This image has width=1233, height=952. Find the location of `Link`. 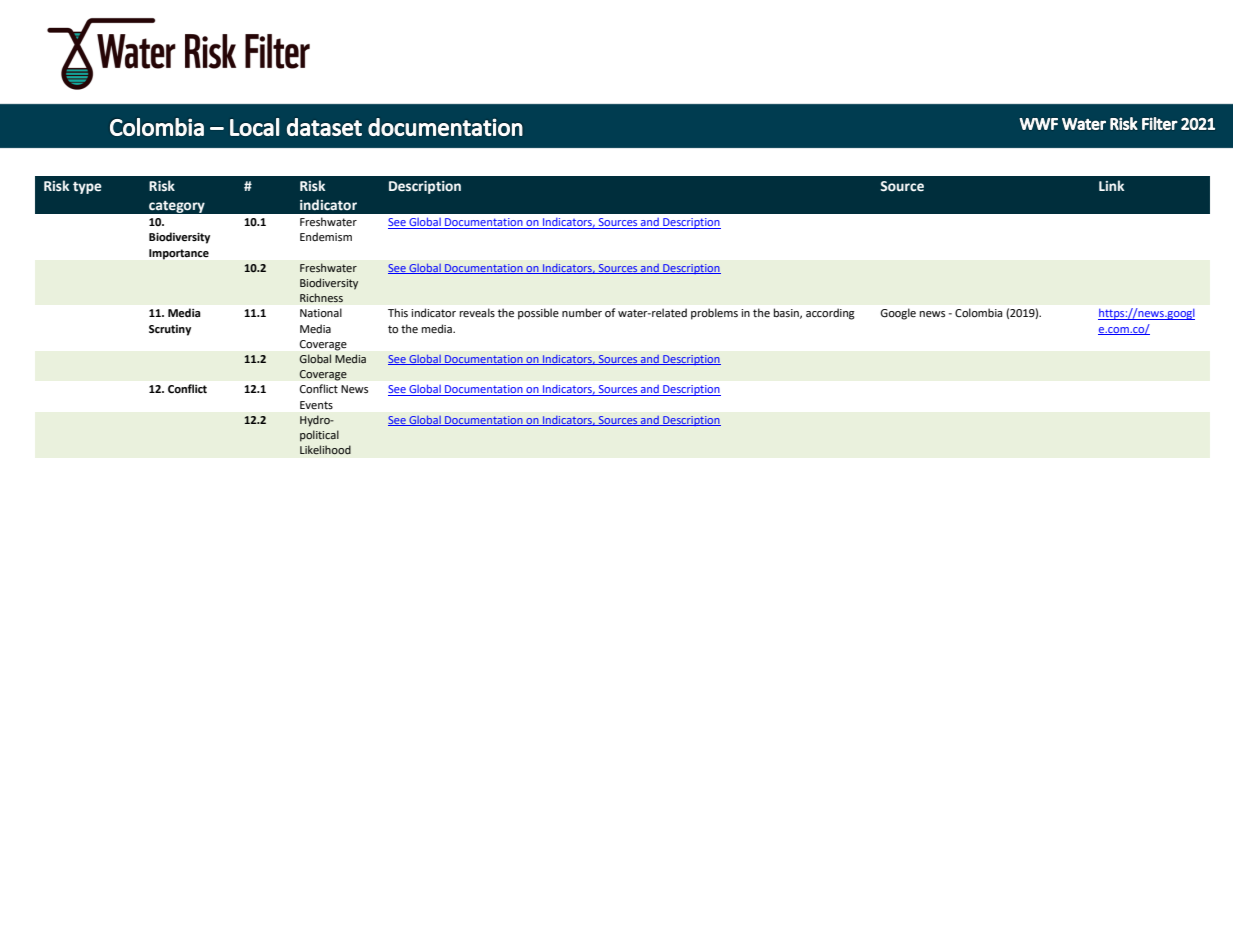

Link is located at coordinates (1111, 185).
